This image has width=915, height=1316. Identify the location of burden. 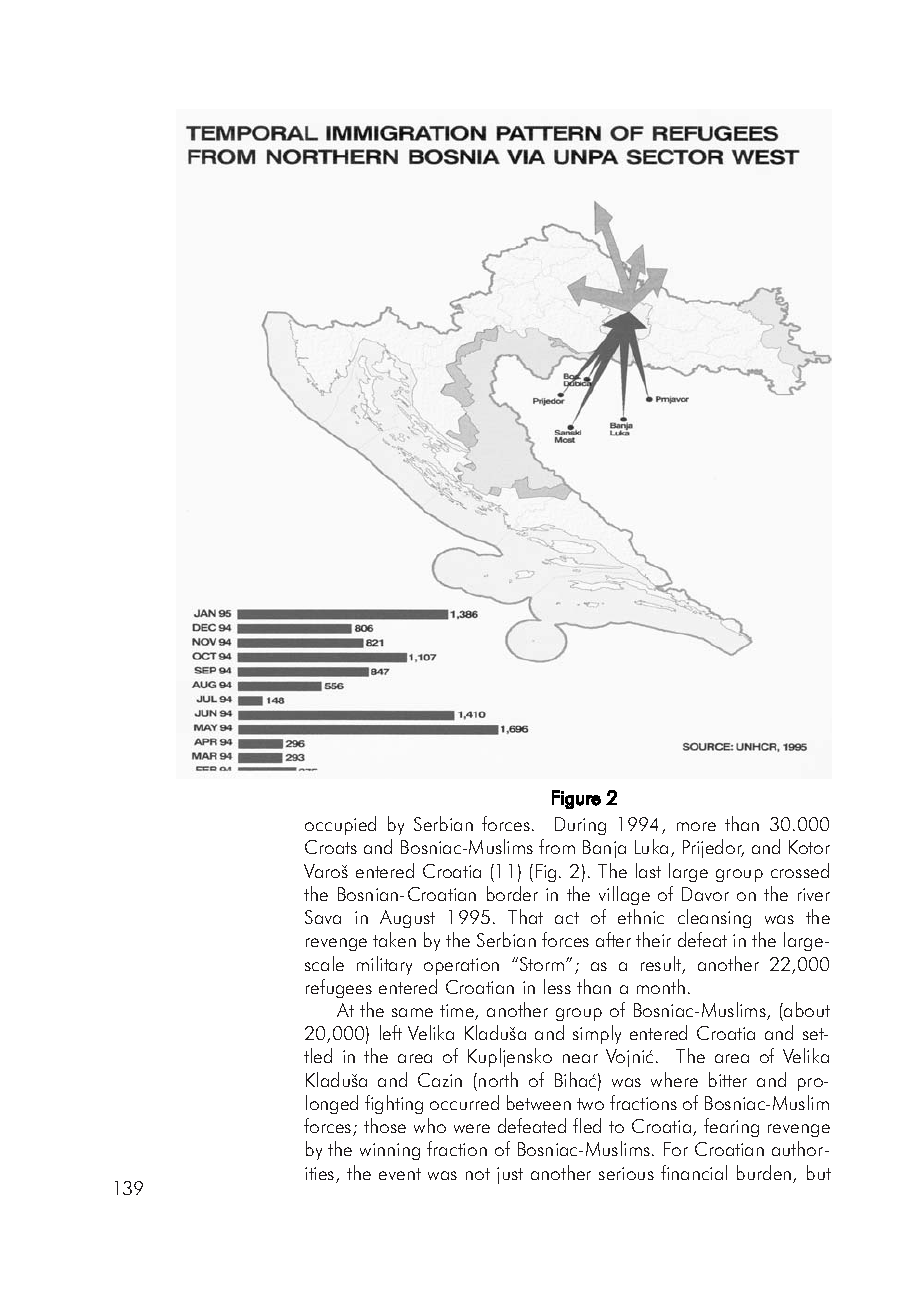
(765, 1174).
